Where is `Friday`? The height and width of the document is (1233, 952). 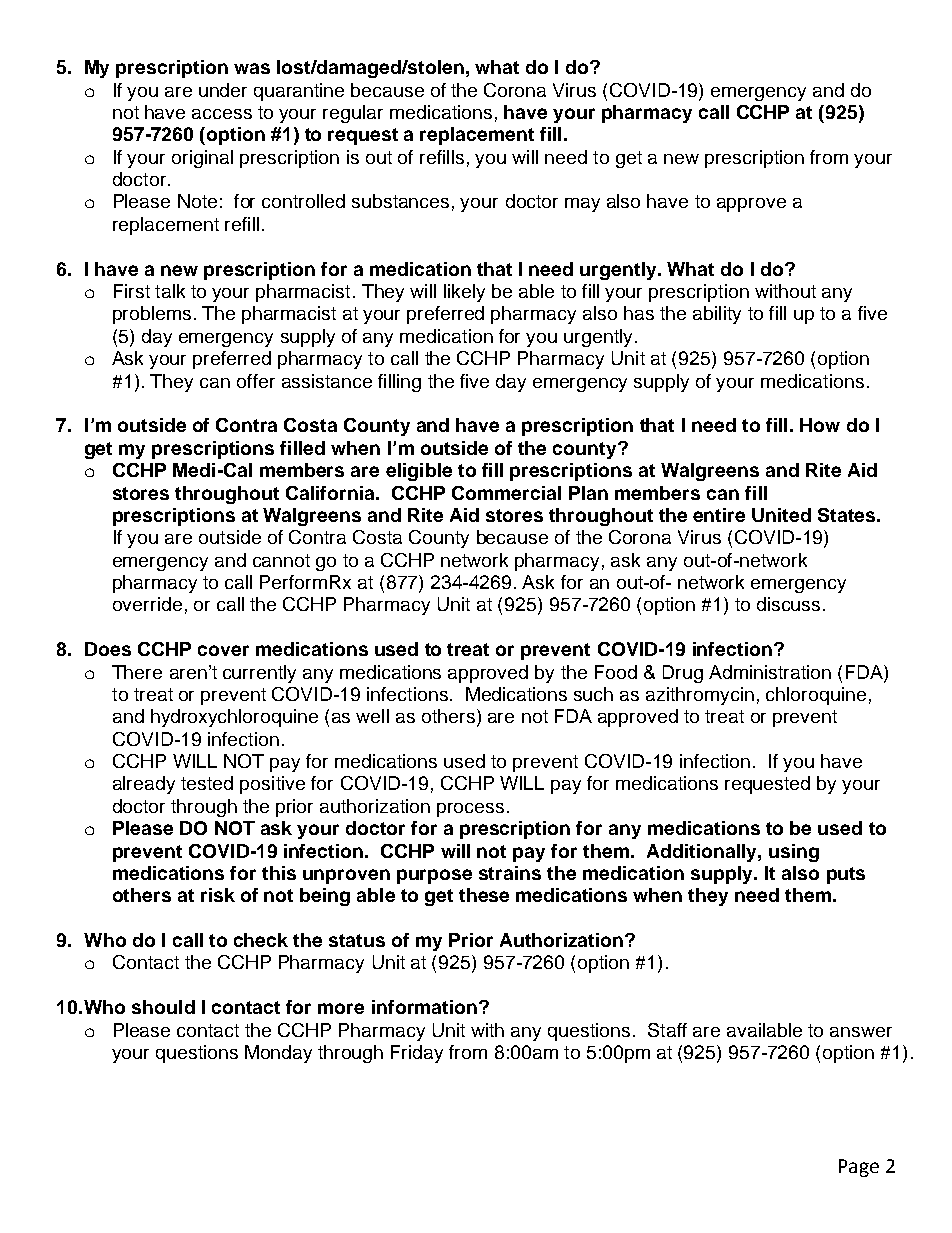 Friday is located at coordinates (417, 1054).
